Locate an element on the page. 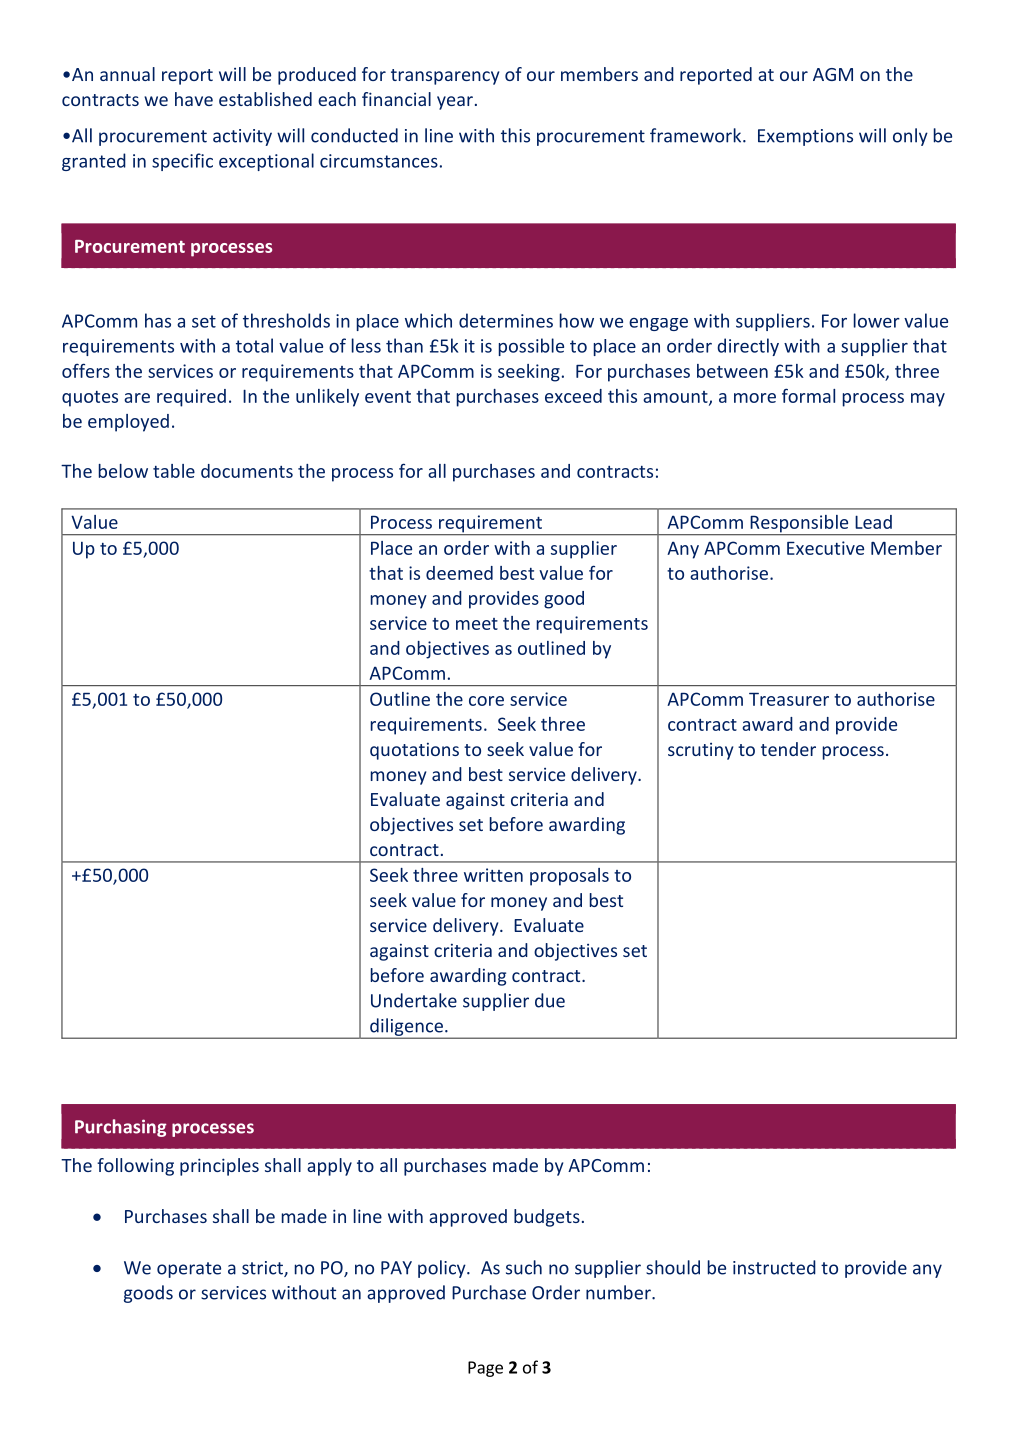 The height and width of the image is (1439, 1018). year is located at coordinates (455, 103).
